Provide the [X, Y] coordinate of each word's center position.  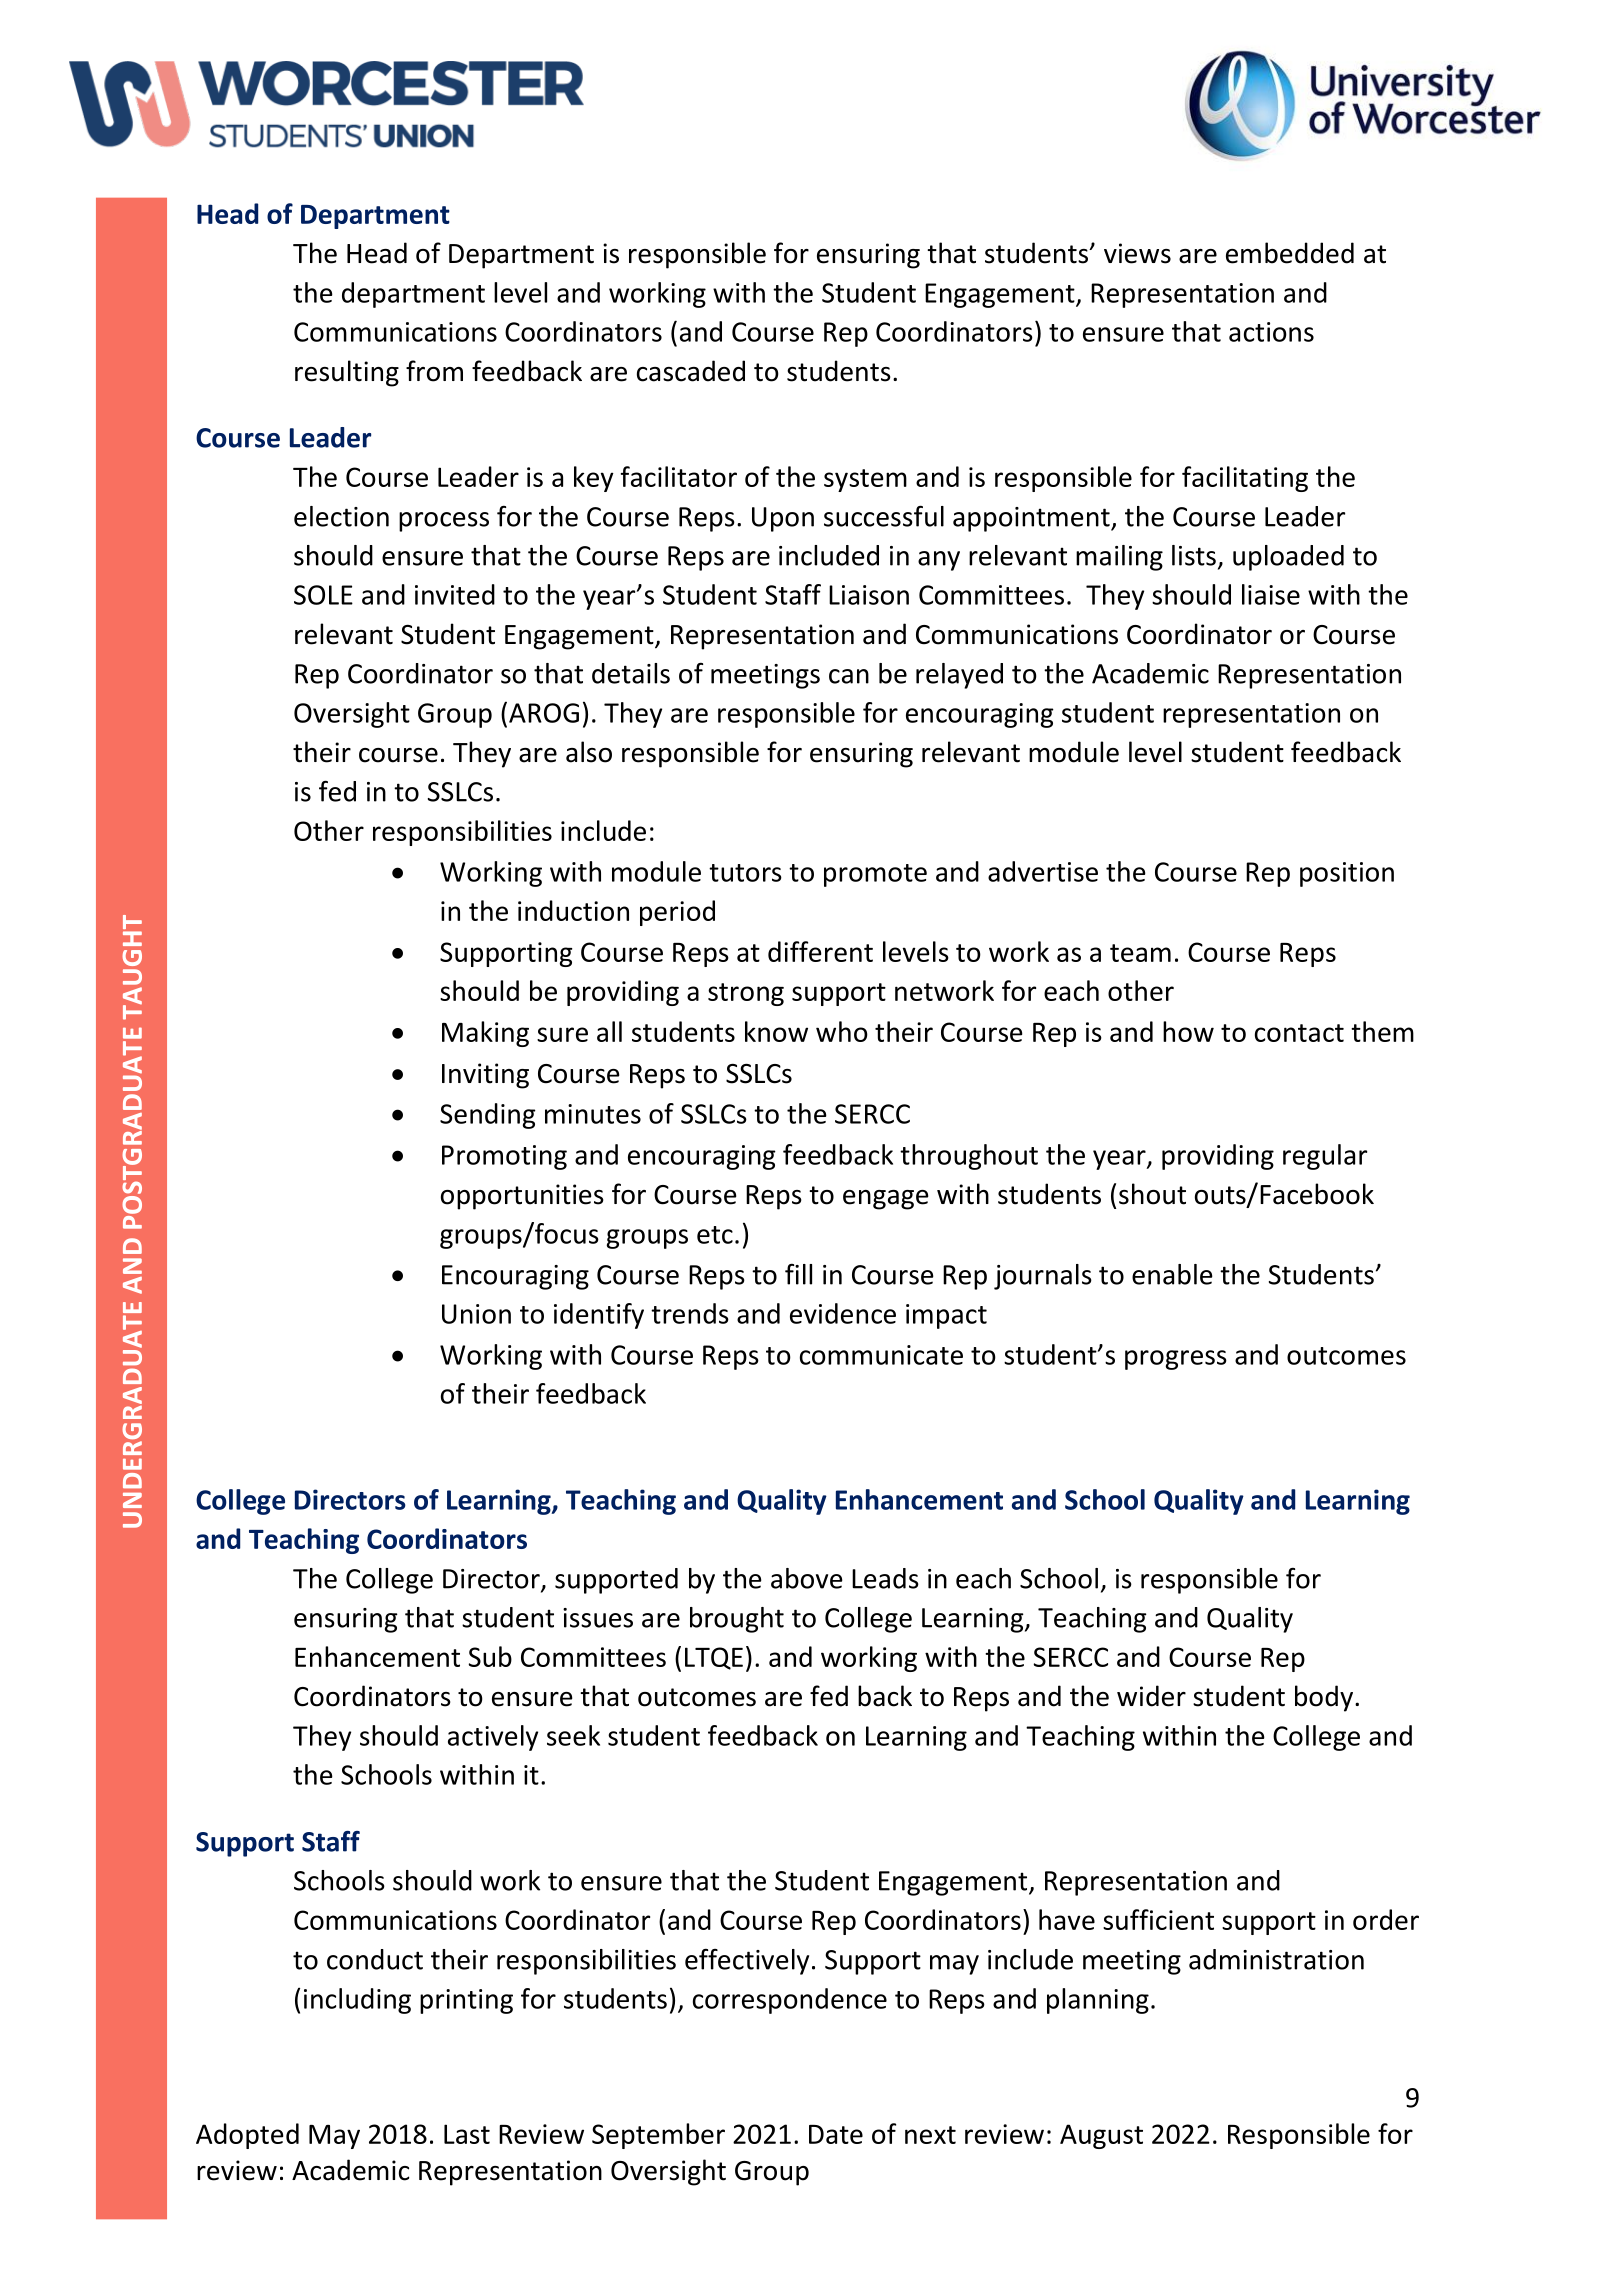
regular [1325, 1157]
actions [1271, 332]
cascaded [691, 371]
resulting [347, 373]
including [357, 2001]
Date [836, 2134]
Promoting [504, 1157]
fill [798, 1274]
